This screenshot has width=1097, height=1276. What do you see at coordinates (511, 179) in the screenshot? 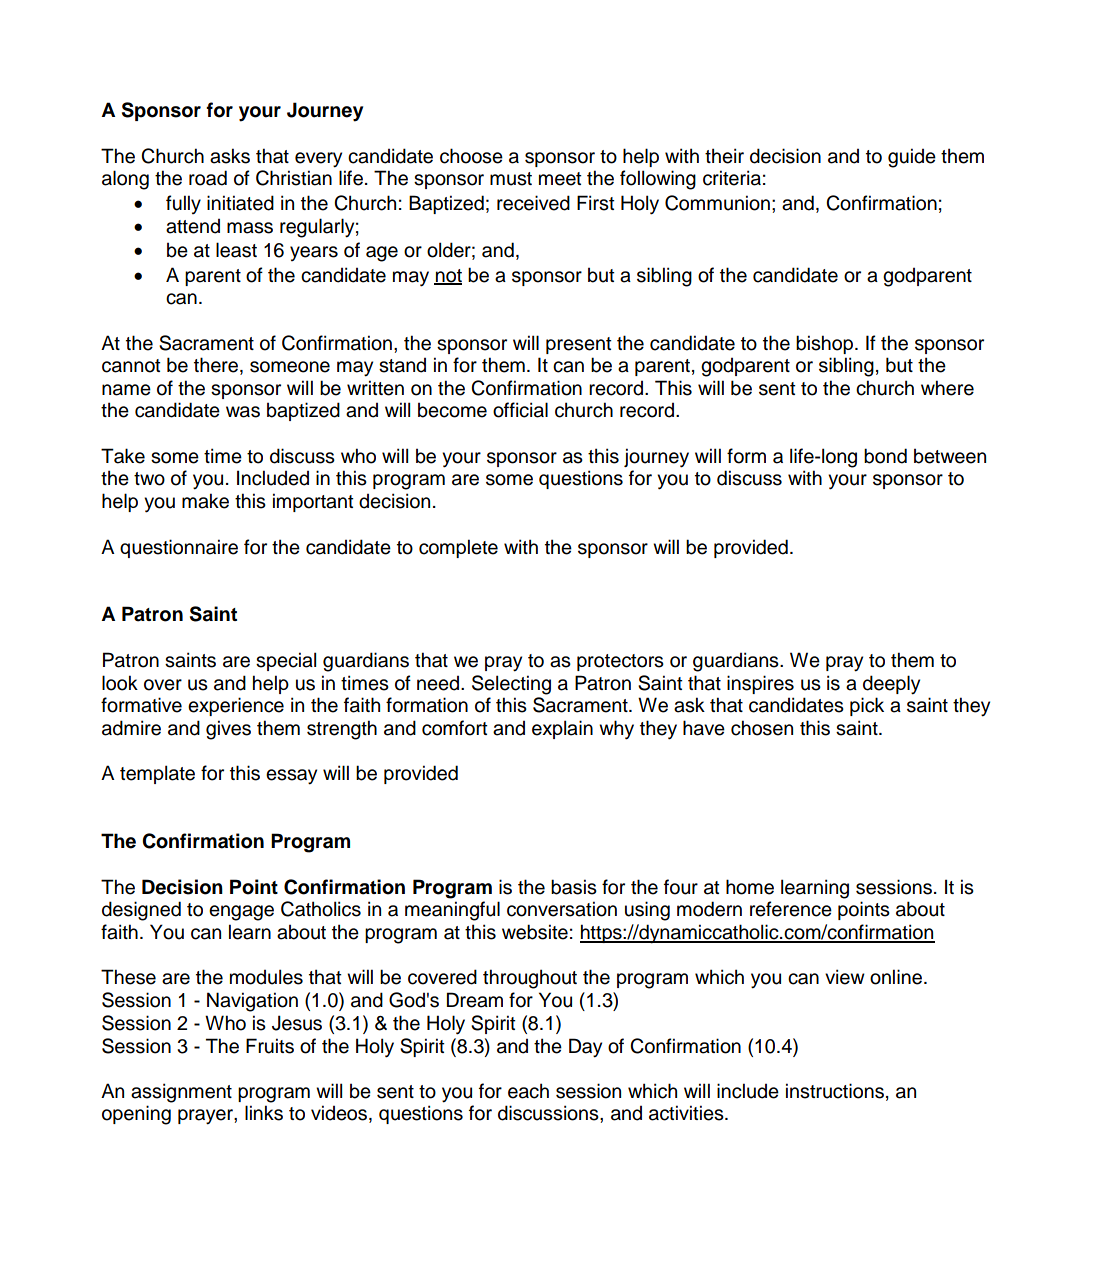
I see `must` at bounding box center [511, 179].
